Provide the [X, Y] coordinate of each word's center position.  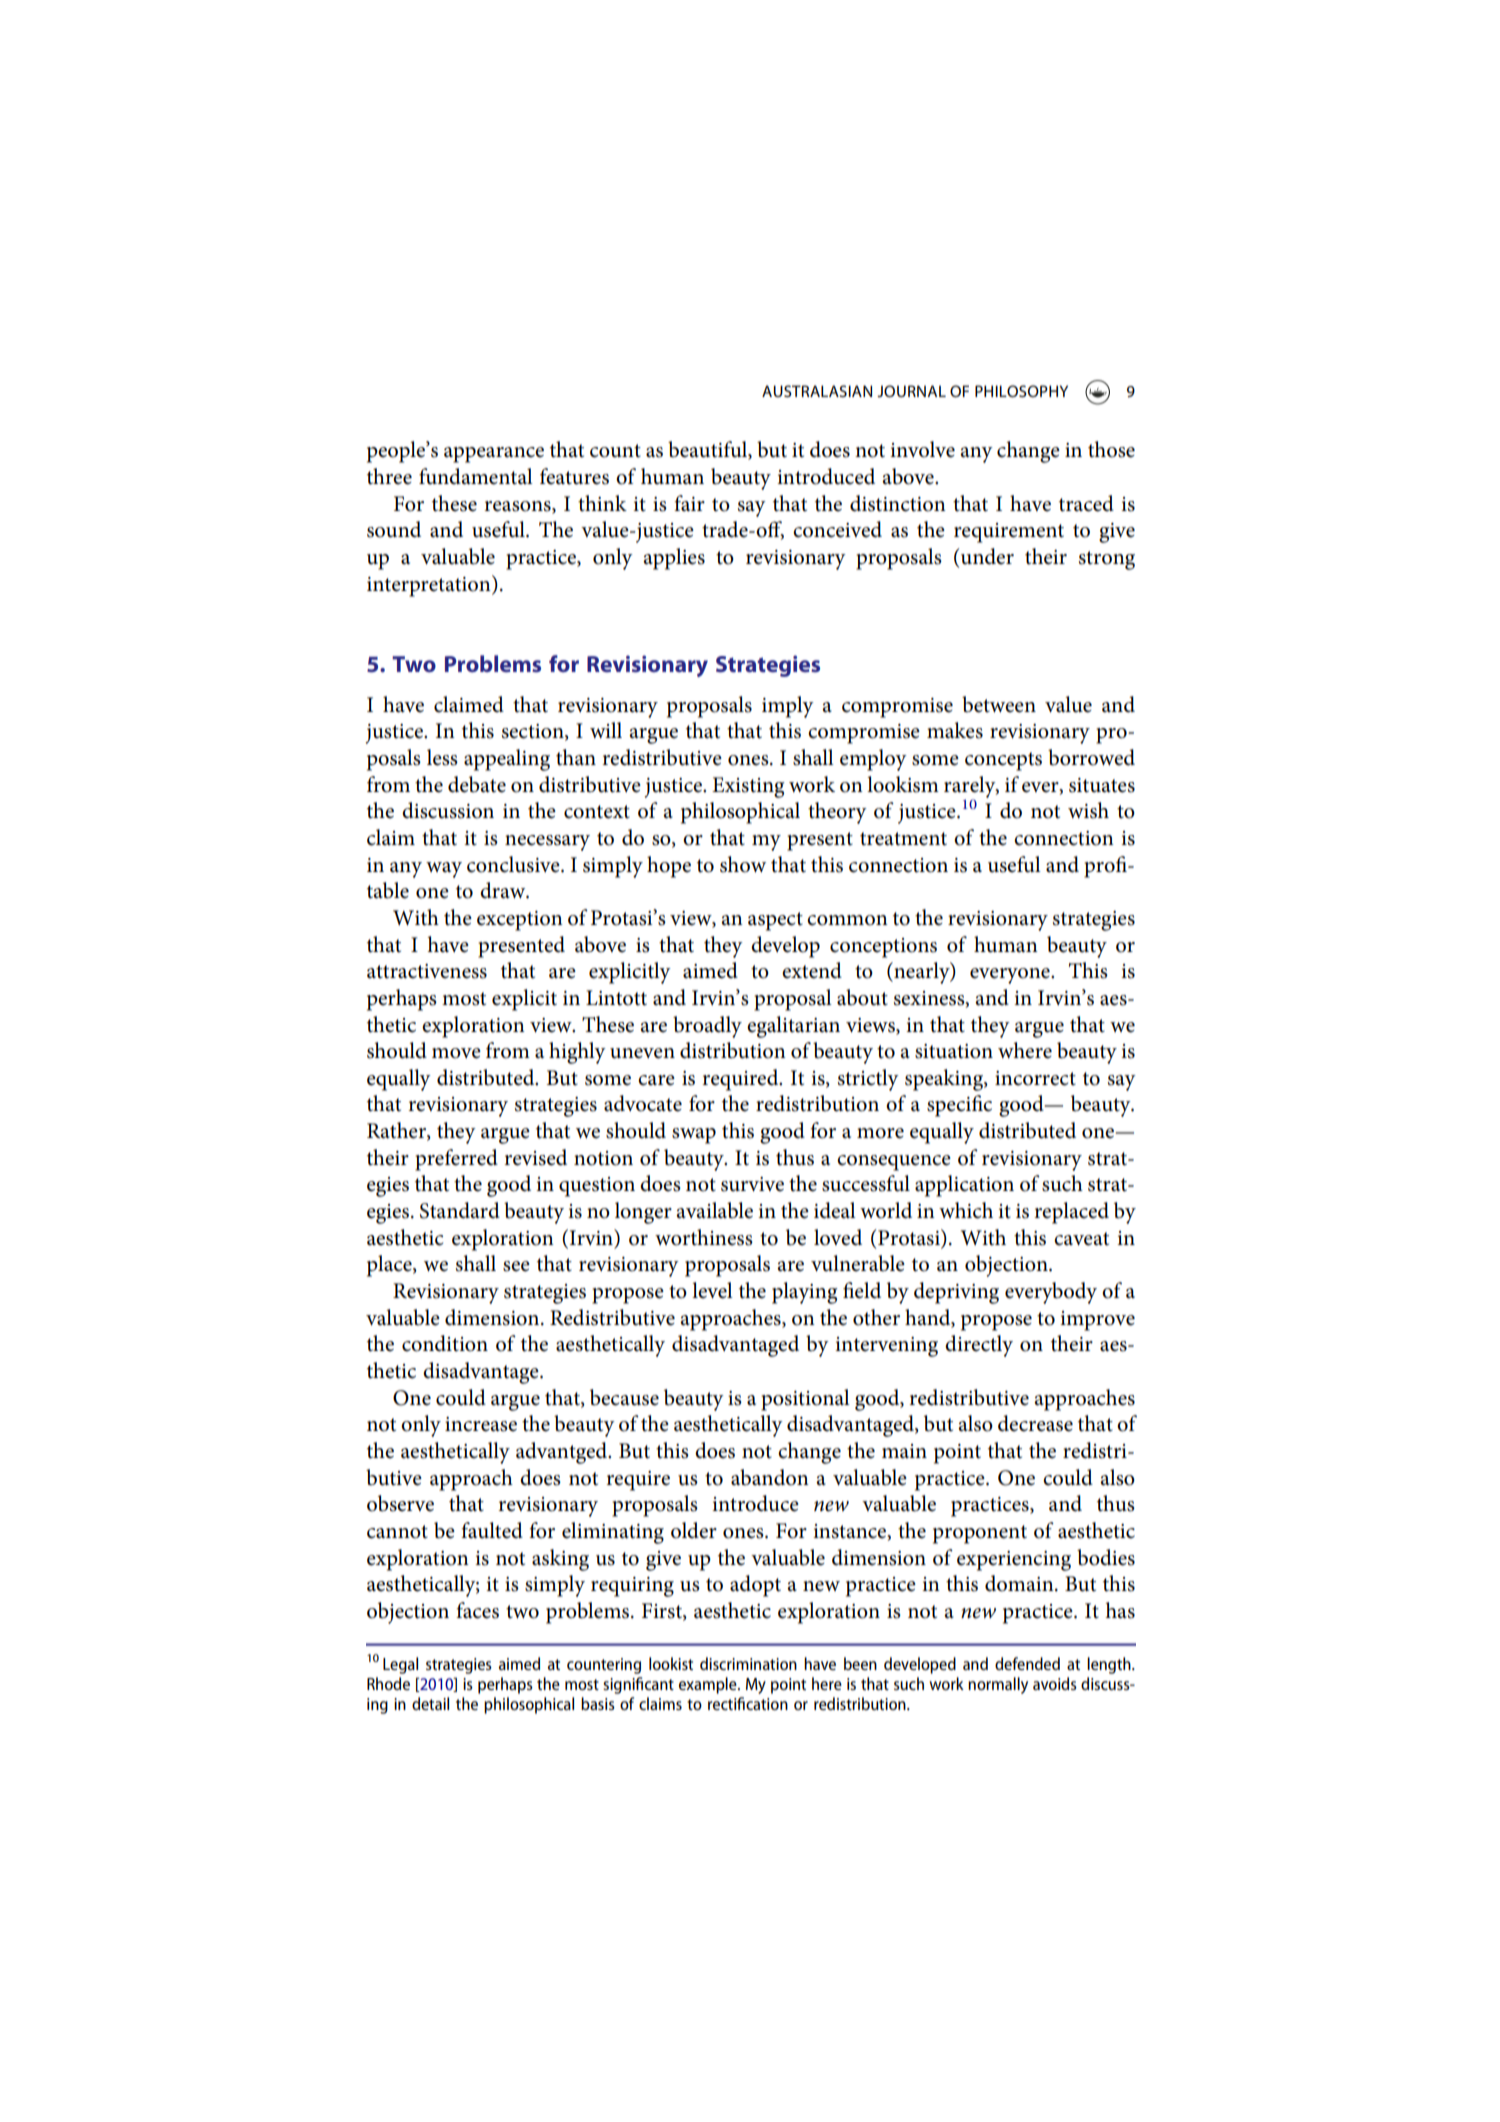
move [456, 1053]
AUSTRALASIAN [817, 391]
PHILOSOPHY [1021, 391]
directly [979, 1346]
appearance [494, 455]
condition [445, 1343]
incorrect [1035, 1078]
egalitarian [793, 1027]
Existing [748, 787]
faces [477, 1610]
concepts [1003, 761]
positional [805, 1400]
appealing [507, 760]
